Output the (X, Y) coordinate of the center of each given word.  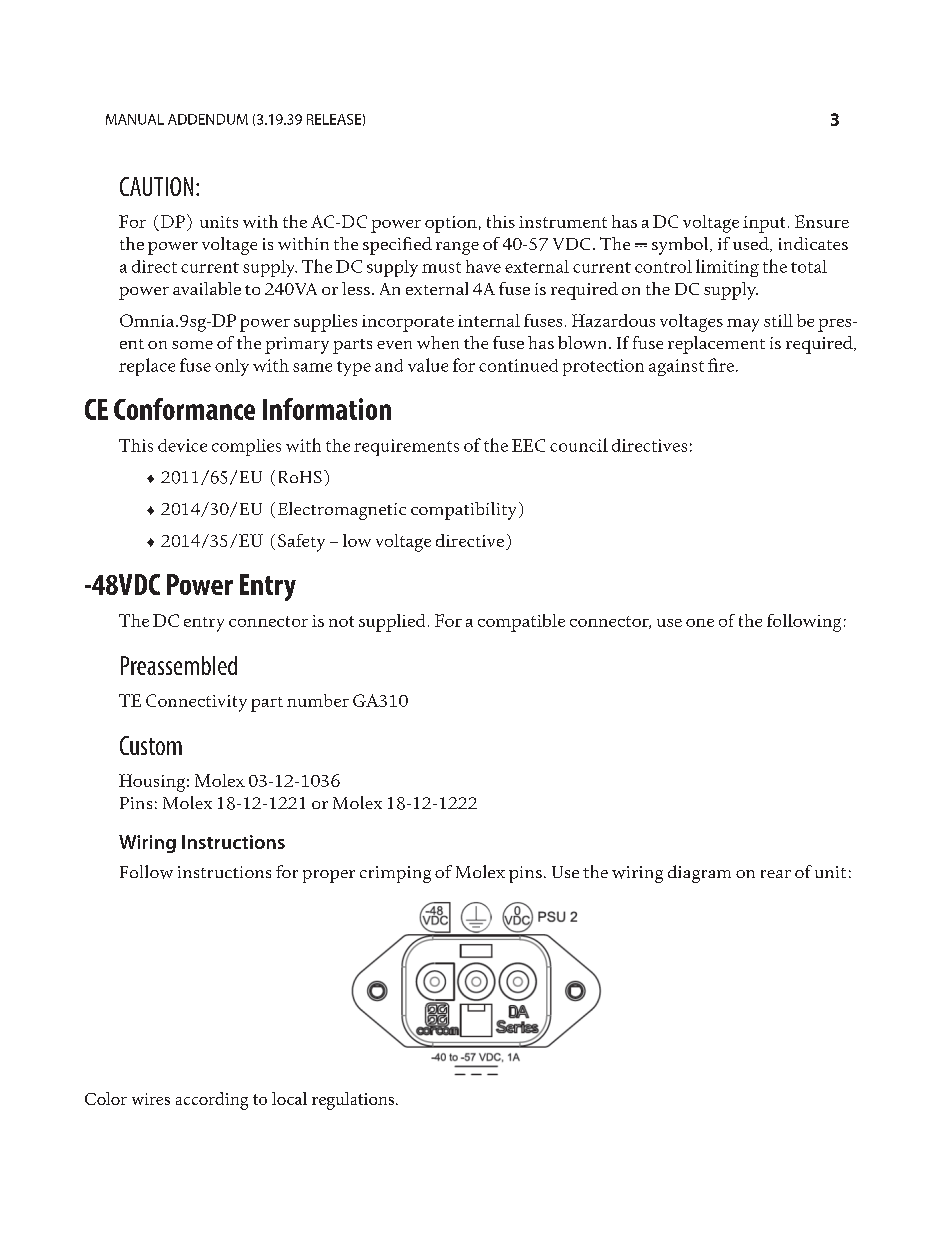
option (451, 224)
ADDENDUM (208, 119)
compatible (521, 623)
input (764, 224)
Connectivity (196, 703)
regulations (353, 1101)
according (212, 1101)
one (700, 623)
